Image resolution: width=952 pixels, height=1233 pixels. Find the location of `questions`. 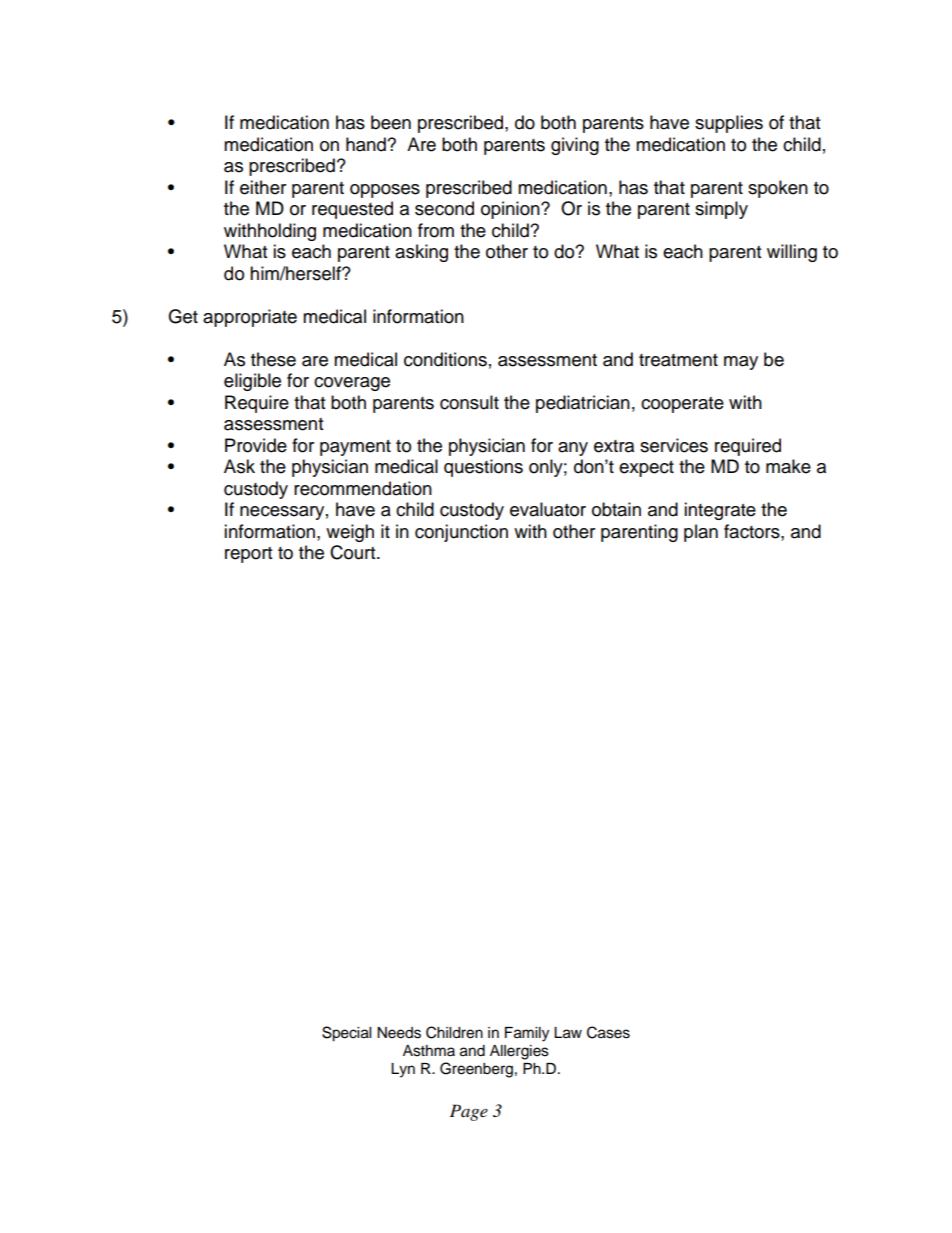

questions is located at coordinates (483, 468).
